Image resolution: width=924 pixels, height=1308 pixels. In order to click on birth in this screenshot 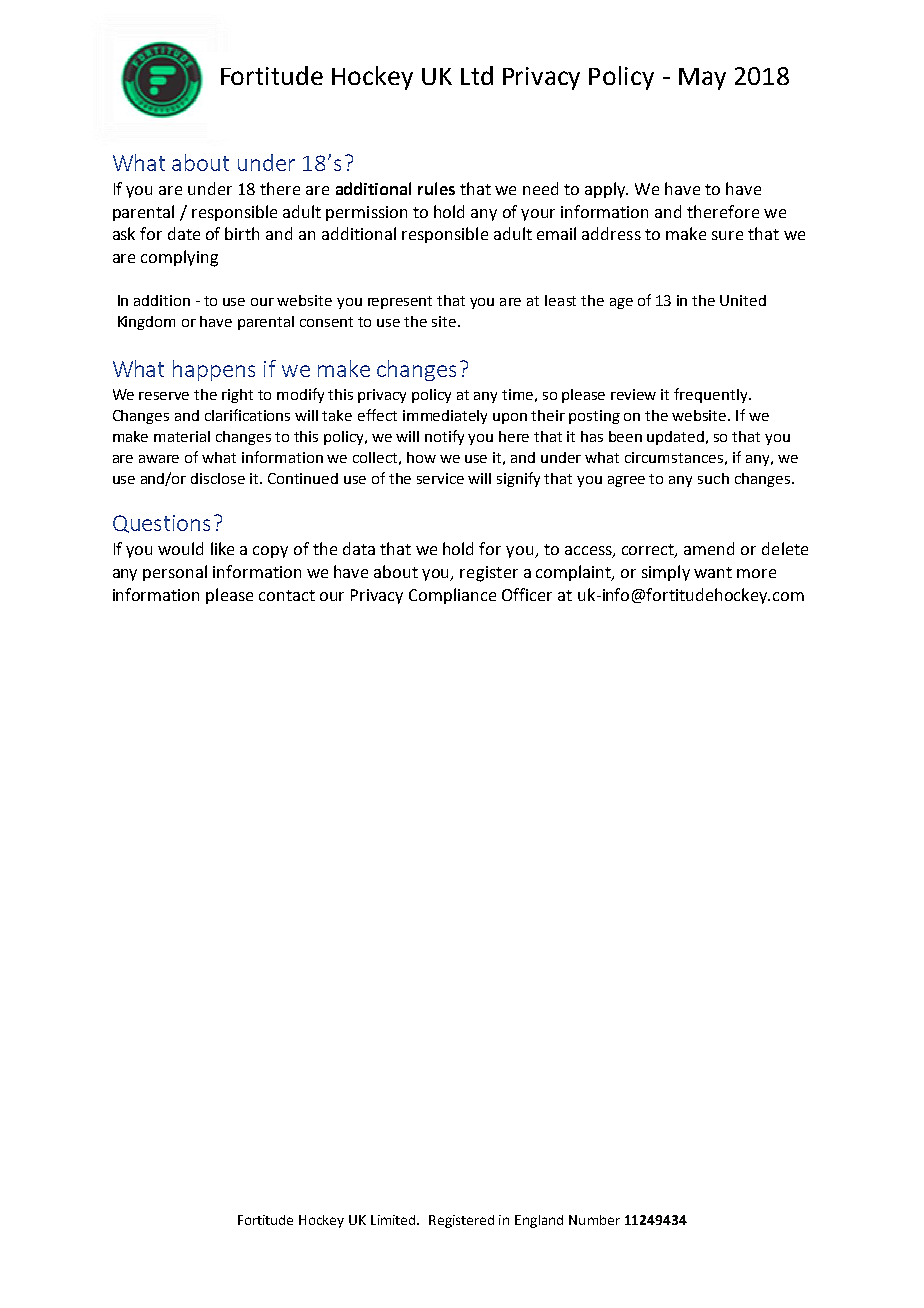, I will do `click(242, 233)`.
